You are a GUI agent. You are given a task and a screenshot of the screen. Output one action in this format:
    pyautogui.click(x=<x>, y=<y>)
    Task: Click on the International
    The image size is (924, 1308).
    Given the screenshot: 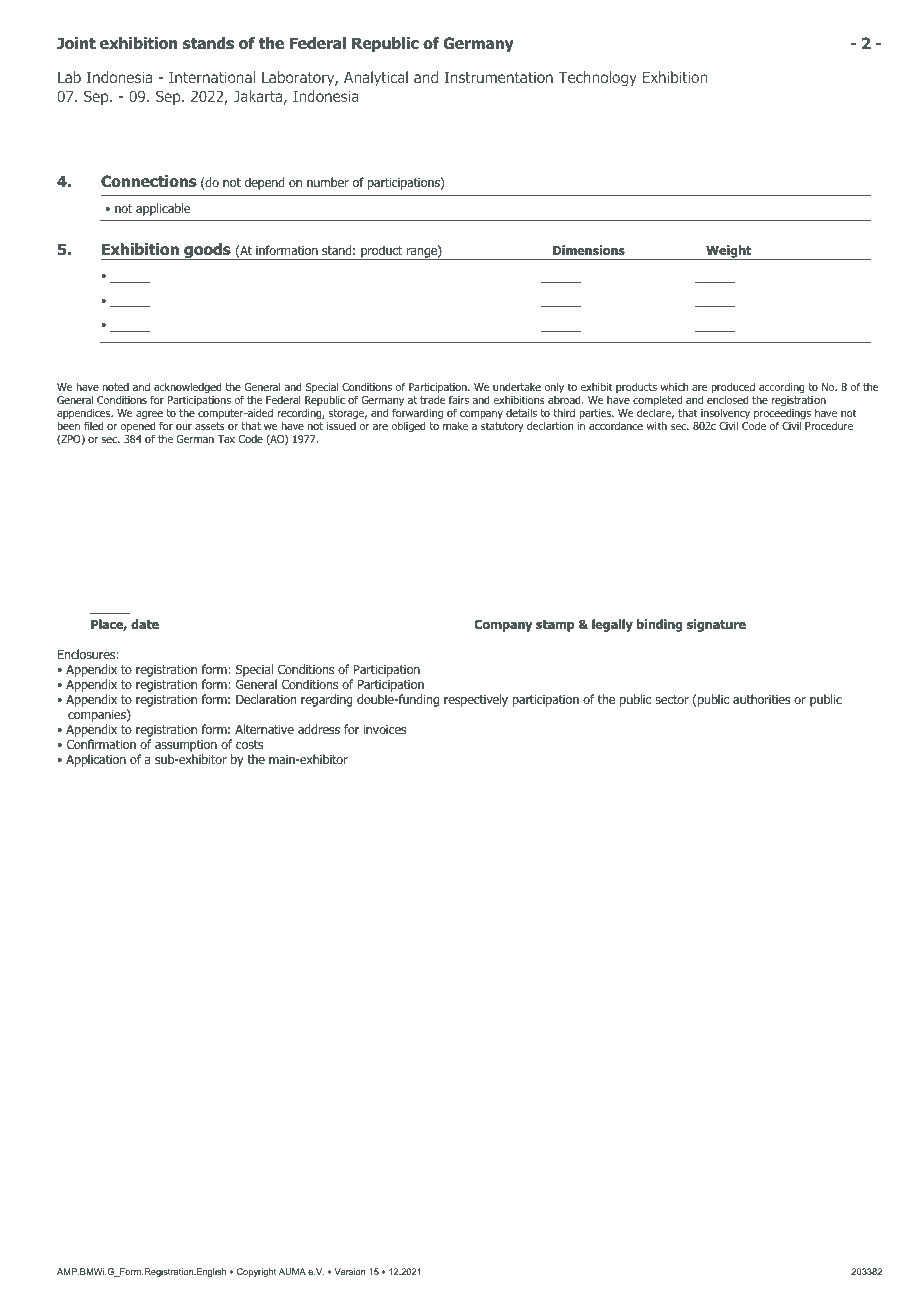 What is the action you would take?
    pyautogui.click(x=212, y=77)
